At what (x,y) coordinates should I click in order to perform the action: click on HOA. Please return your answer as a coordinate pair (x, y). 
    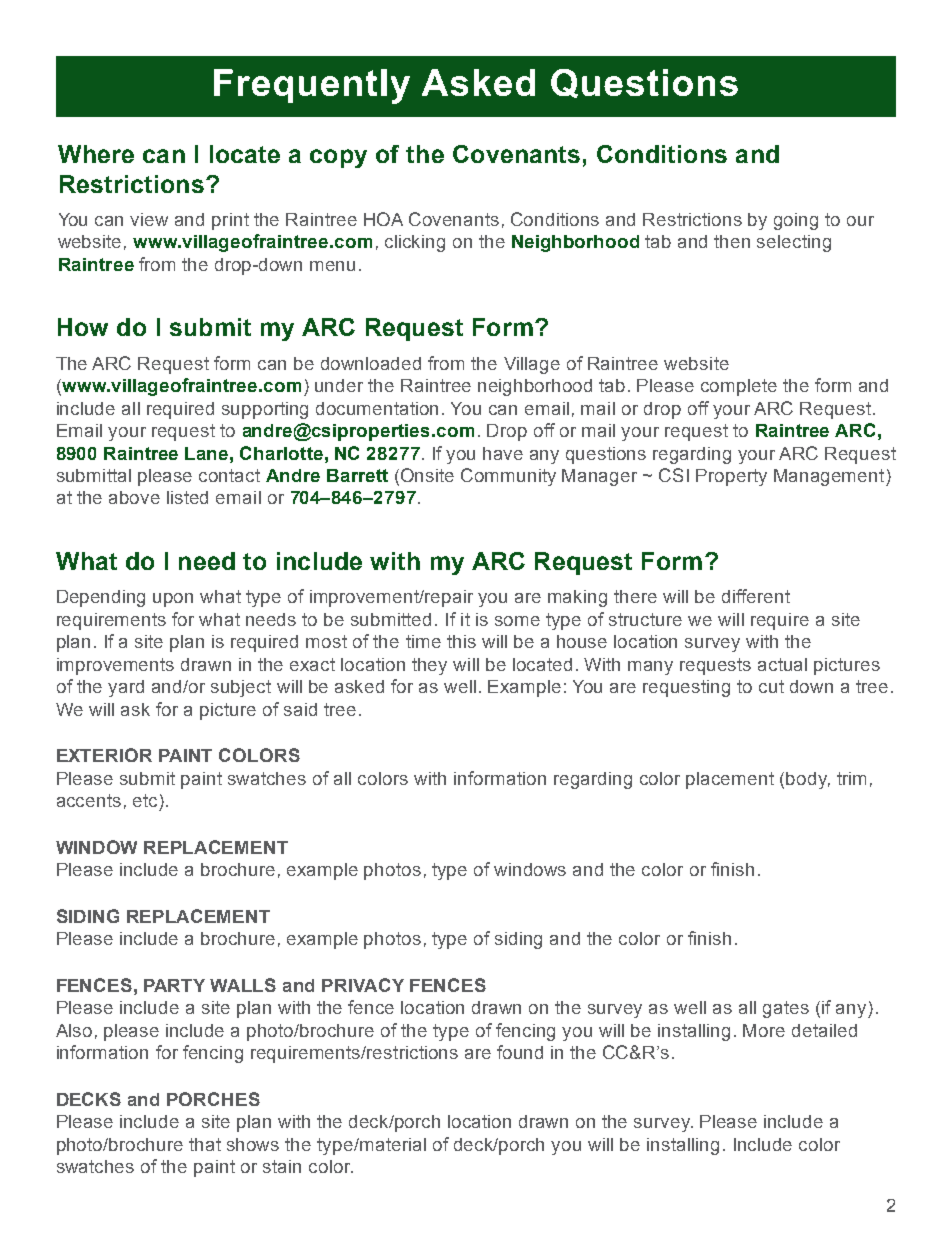
    Looking at the image, I should click on (383, 219).
